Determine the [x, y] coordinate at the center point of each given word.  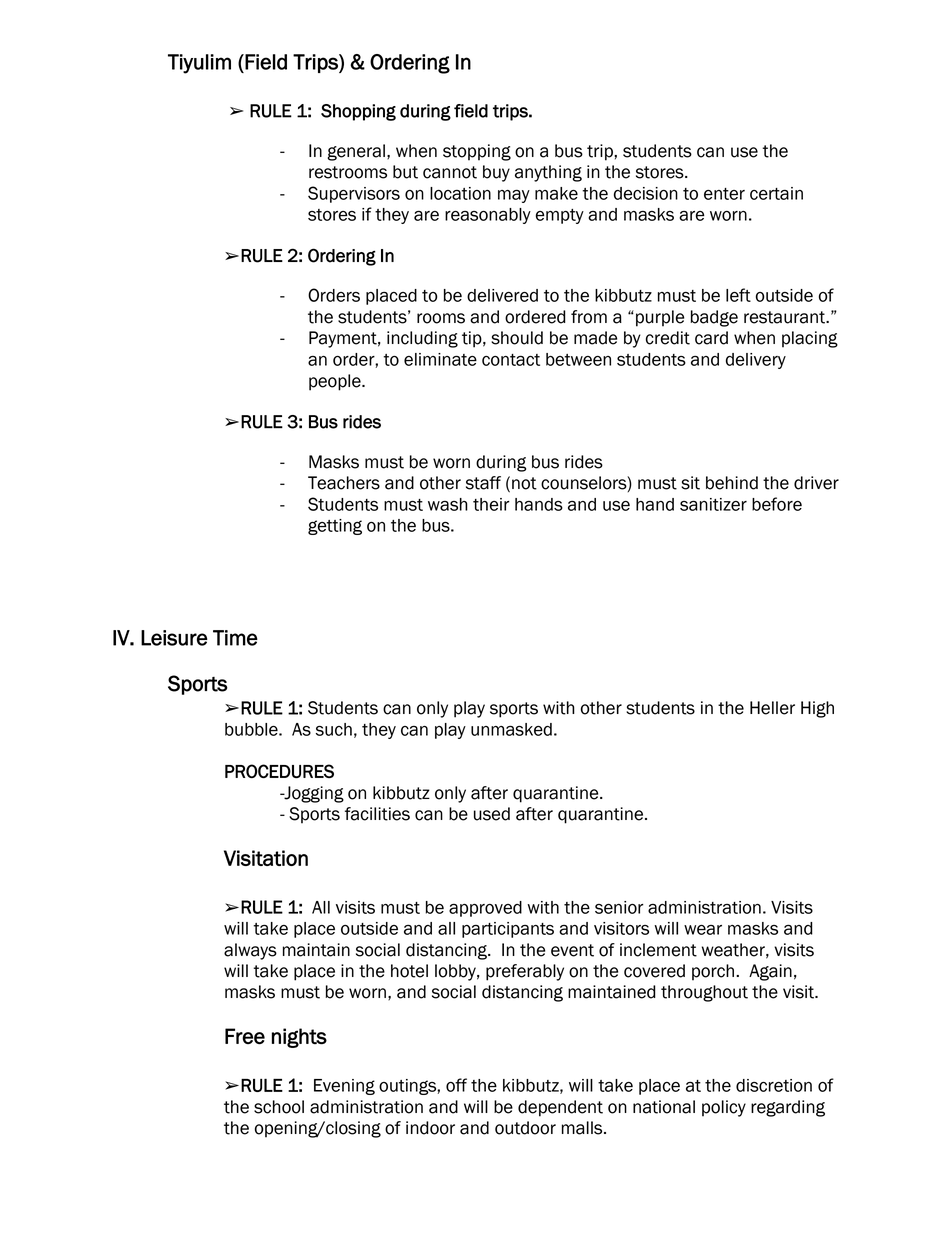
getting [335, 527]
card [711, 338]
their [491, 504]
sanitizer [713, 504]
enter [724, 194]
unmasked [511, 729]
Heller [772, 708]
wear [703, 930]
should [517, 338]
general [356, 152]
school [279, 1107]
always [250, 951]
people [336, 382]
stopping [477, 152]
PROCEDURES [279, 771]
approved [485, 909]
